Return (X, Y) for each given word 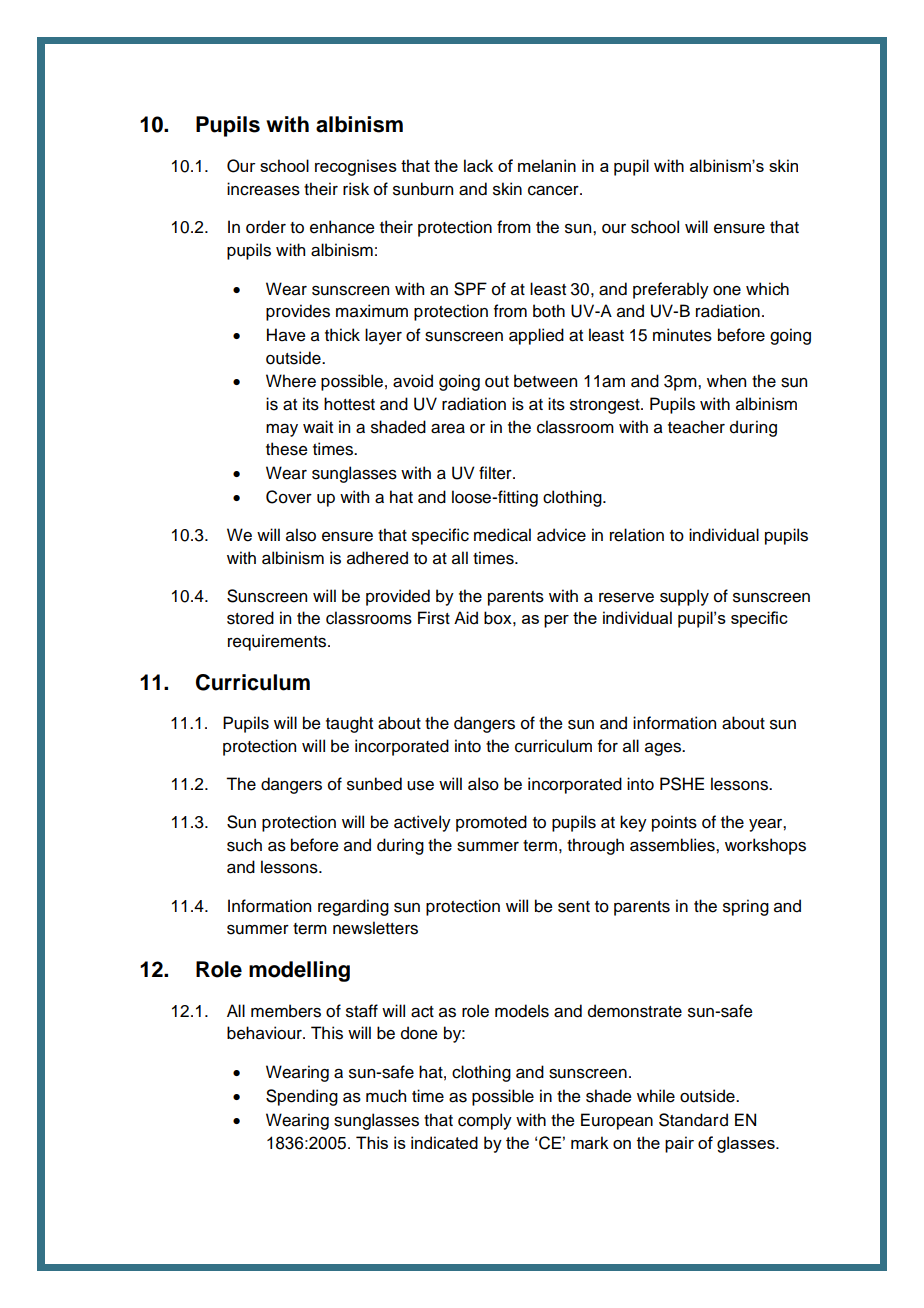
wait (318, 427)
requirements (278, 642)
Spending (302, 1097)
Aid (466, 618)
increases (263, 189)
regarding (353, 907)
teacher (696, 427)
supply (684, 597)
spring (746, 907)
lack (478, 165)
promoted (491, 823)
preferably (671, 290)
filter (496, 473)
